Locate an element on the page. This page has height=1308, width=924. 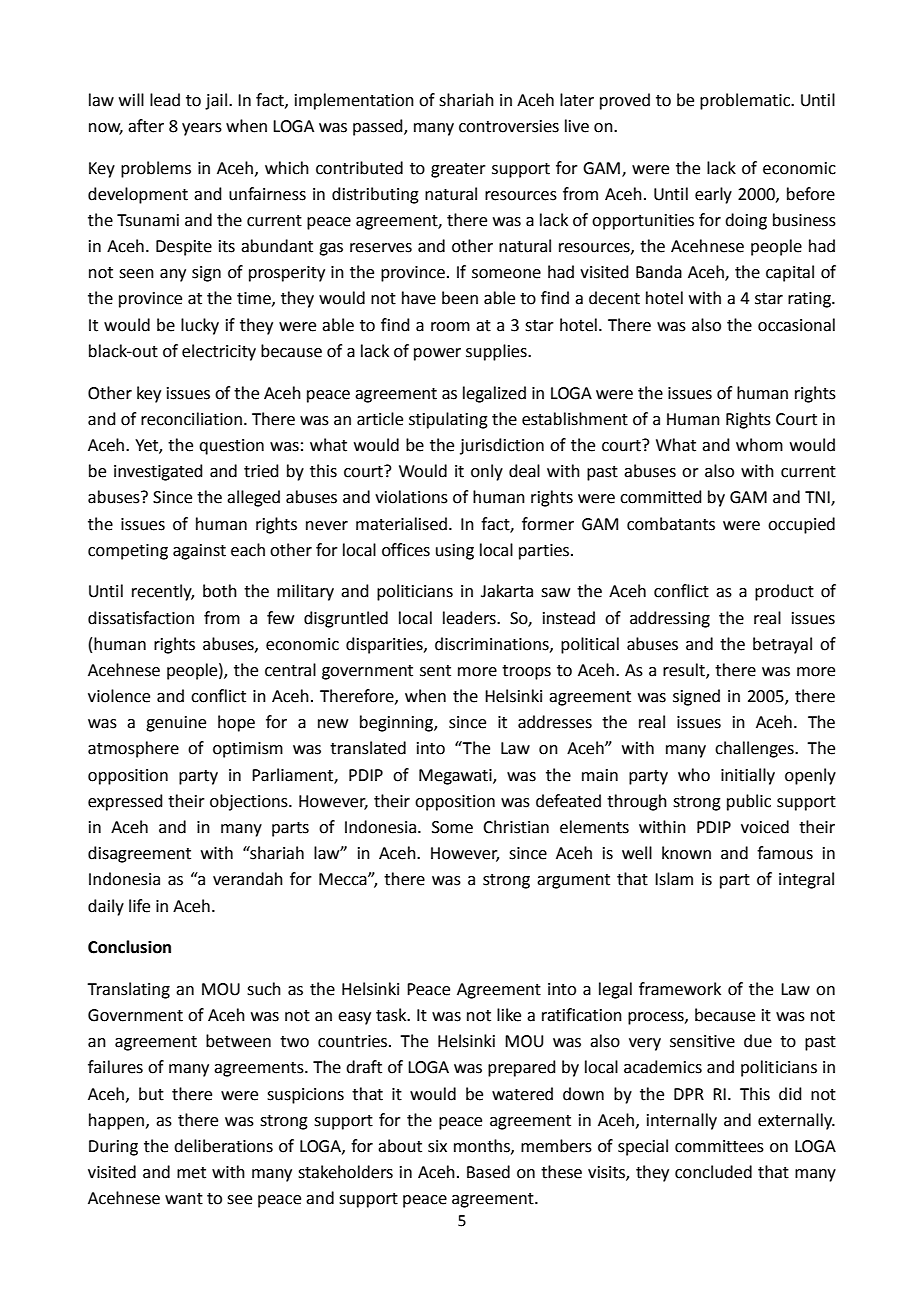
investigated is located at coordinates (158, 472).
